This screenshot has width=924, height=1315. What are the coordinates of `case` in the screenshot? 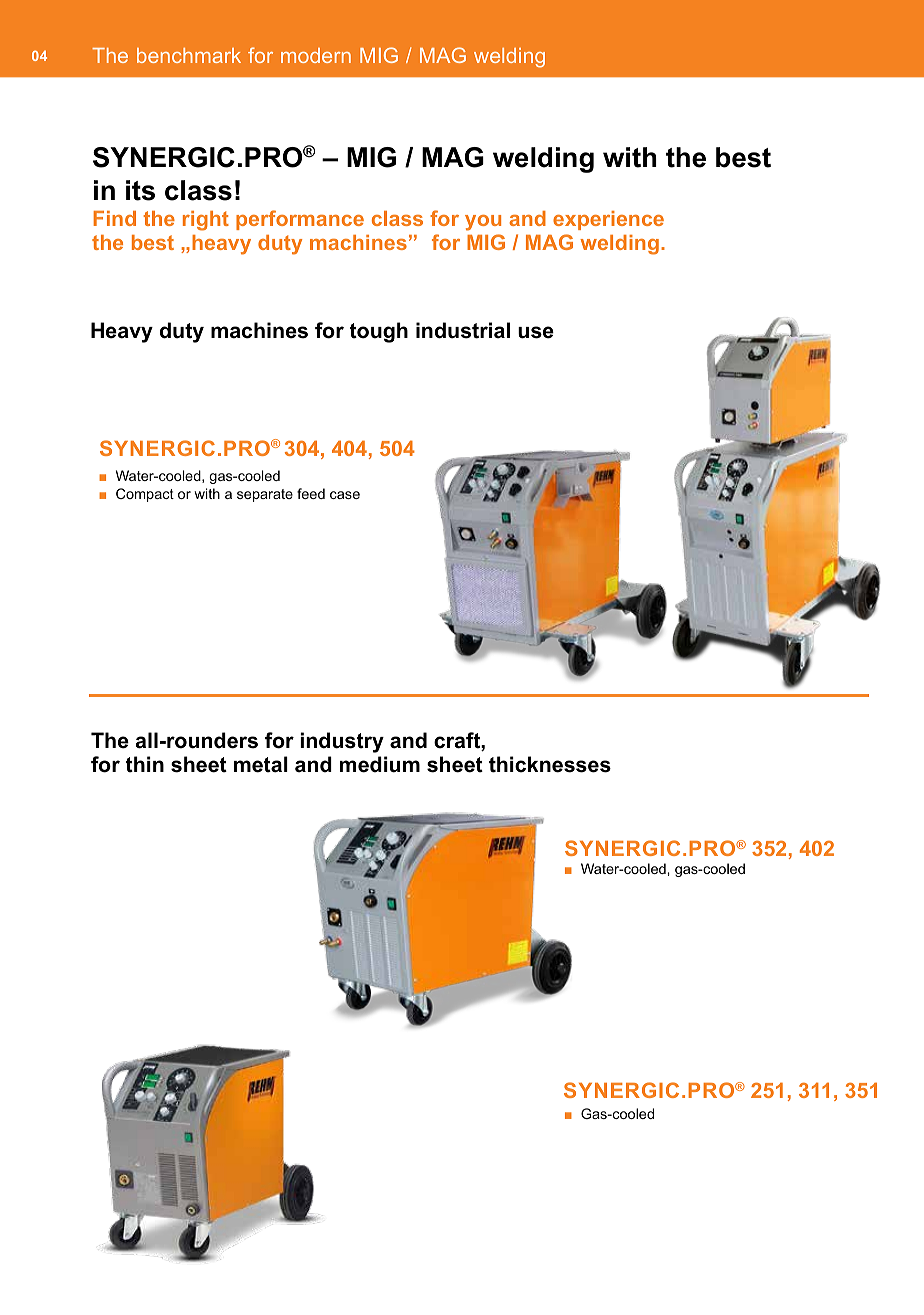 It's located at (345, 495).
